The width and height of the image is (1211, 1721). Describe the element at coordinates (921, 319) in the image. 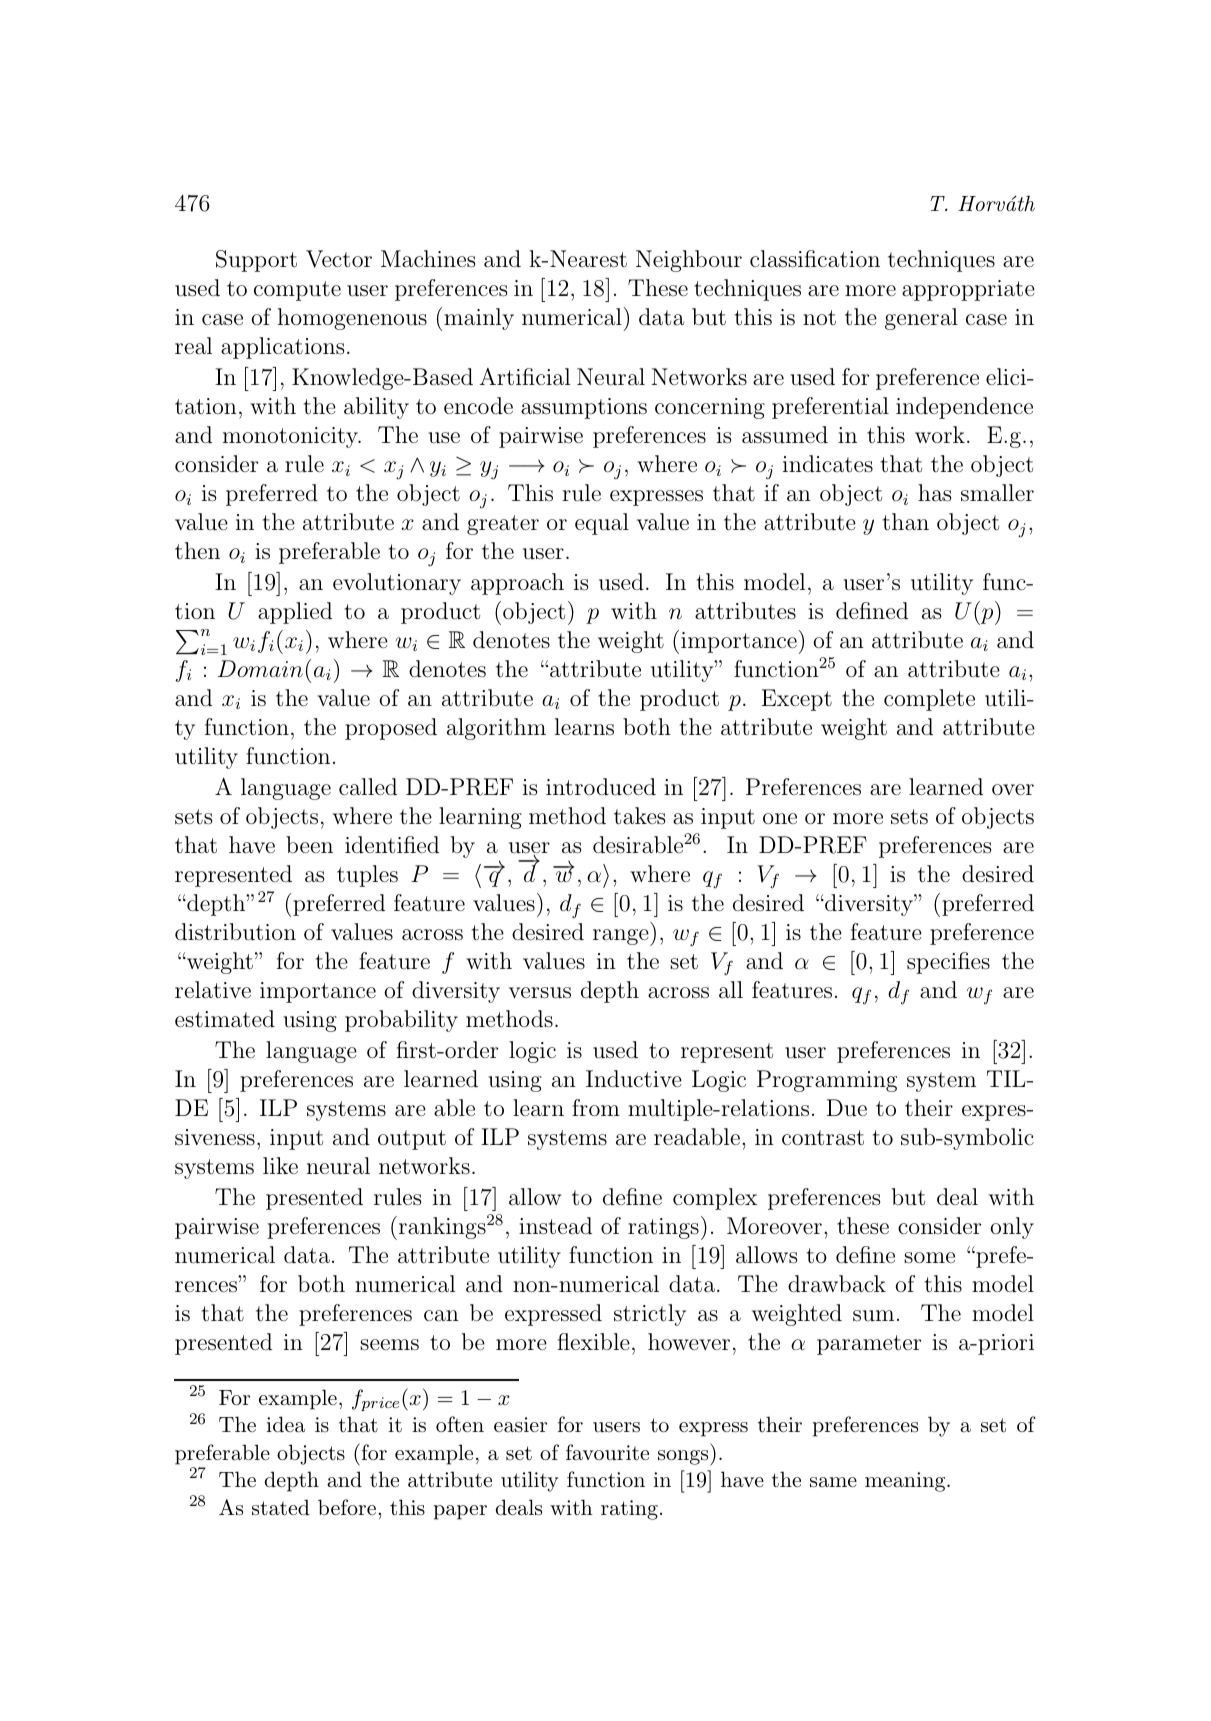

I see `general` at that location.
